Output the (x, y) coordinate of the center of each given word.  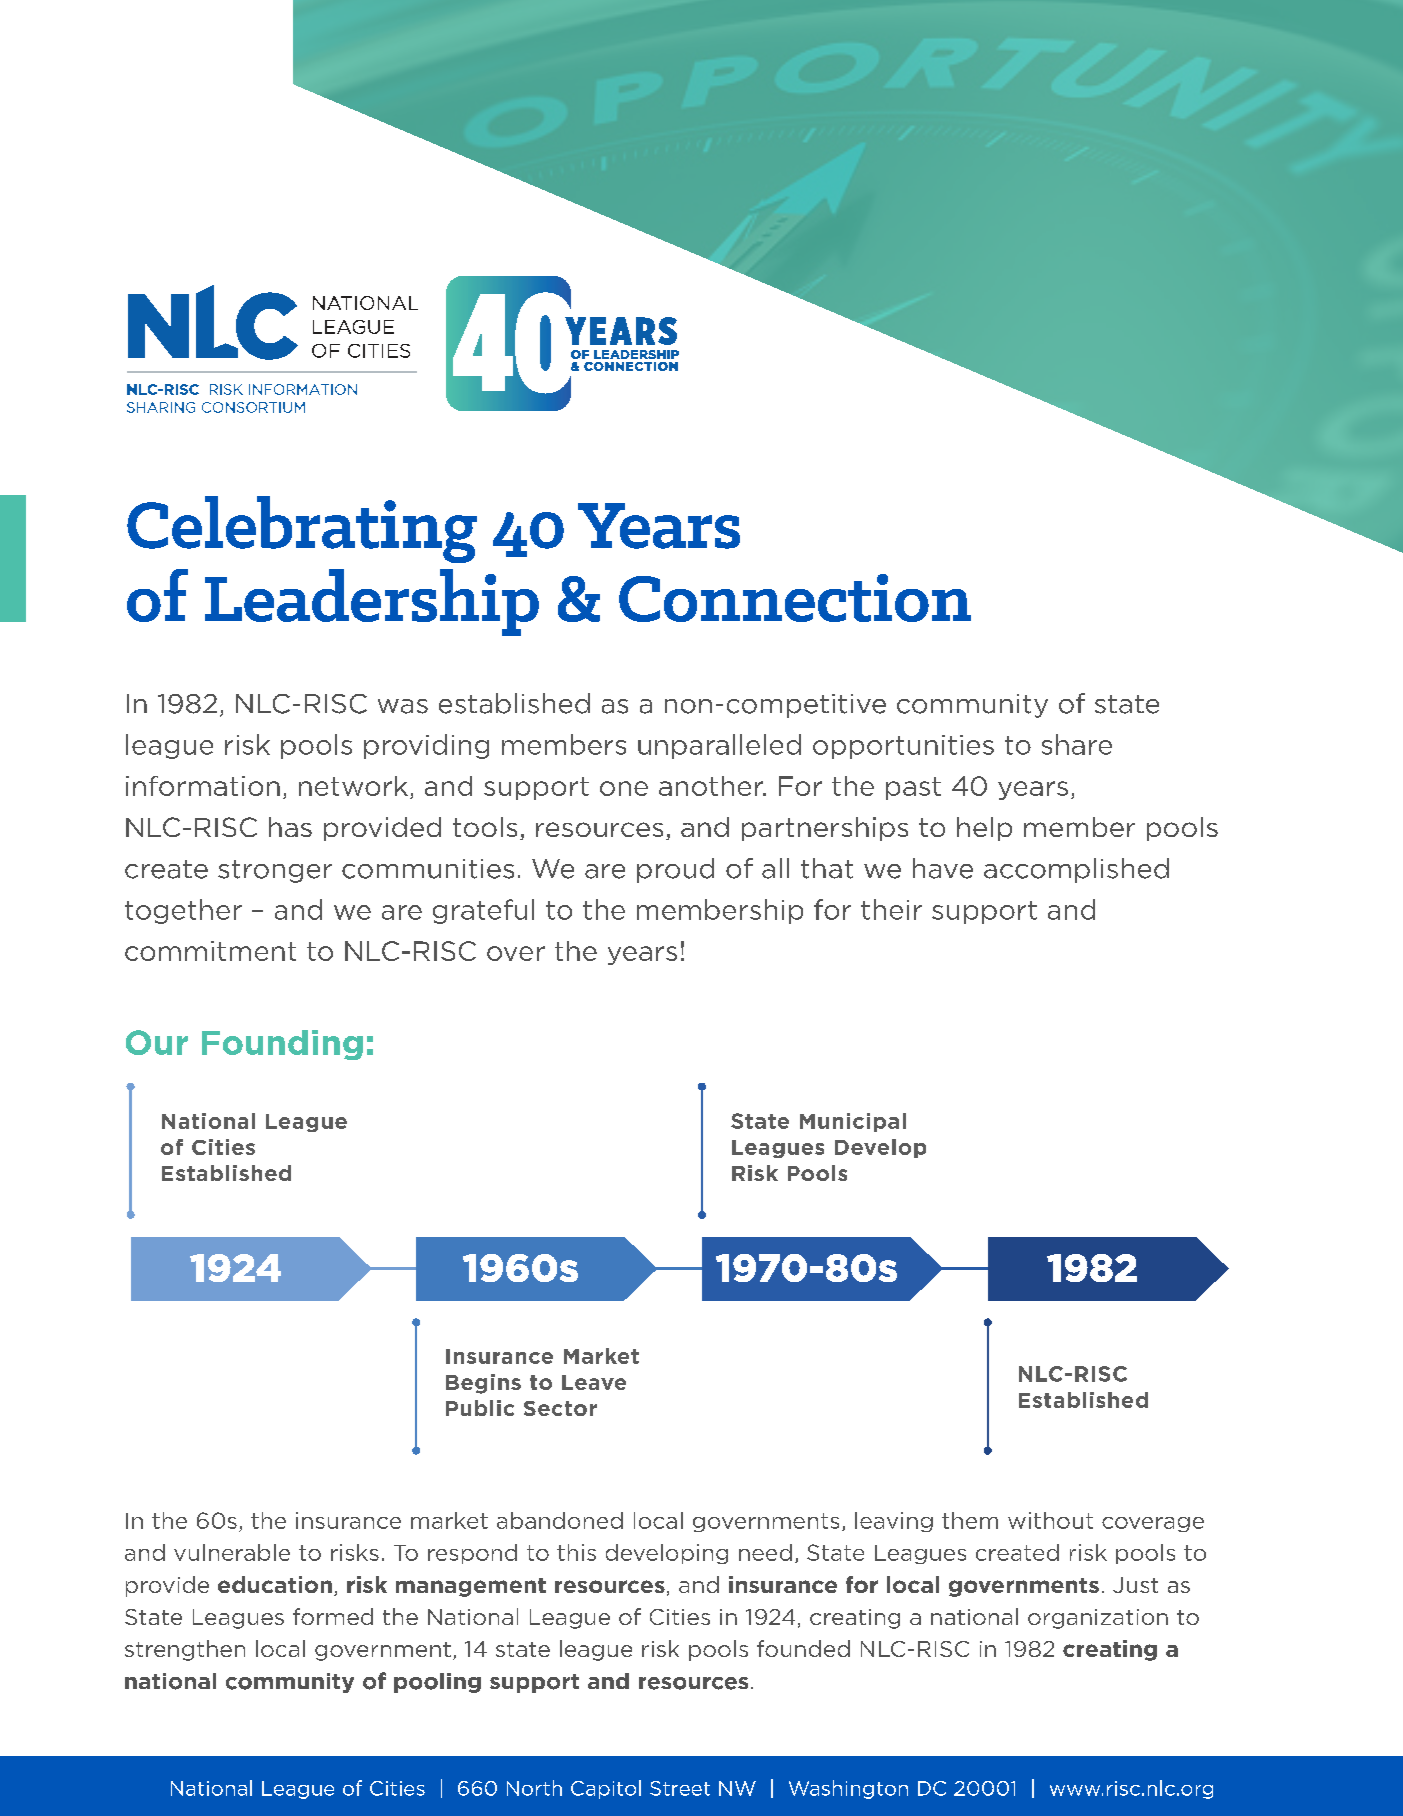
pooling (437, 1683)
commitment (210, 951)
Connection (795, 598)
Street (680, 1788)
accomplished (1076, 870)
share (1077, 744)
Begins (483, 1384)
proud (675, 870)
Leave (594, 1382)
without (1050, 1520)
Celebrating (302, 529)
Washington (848, 1789)
